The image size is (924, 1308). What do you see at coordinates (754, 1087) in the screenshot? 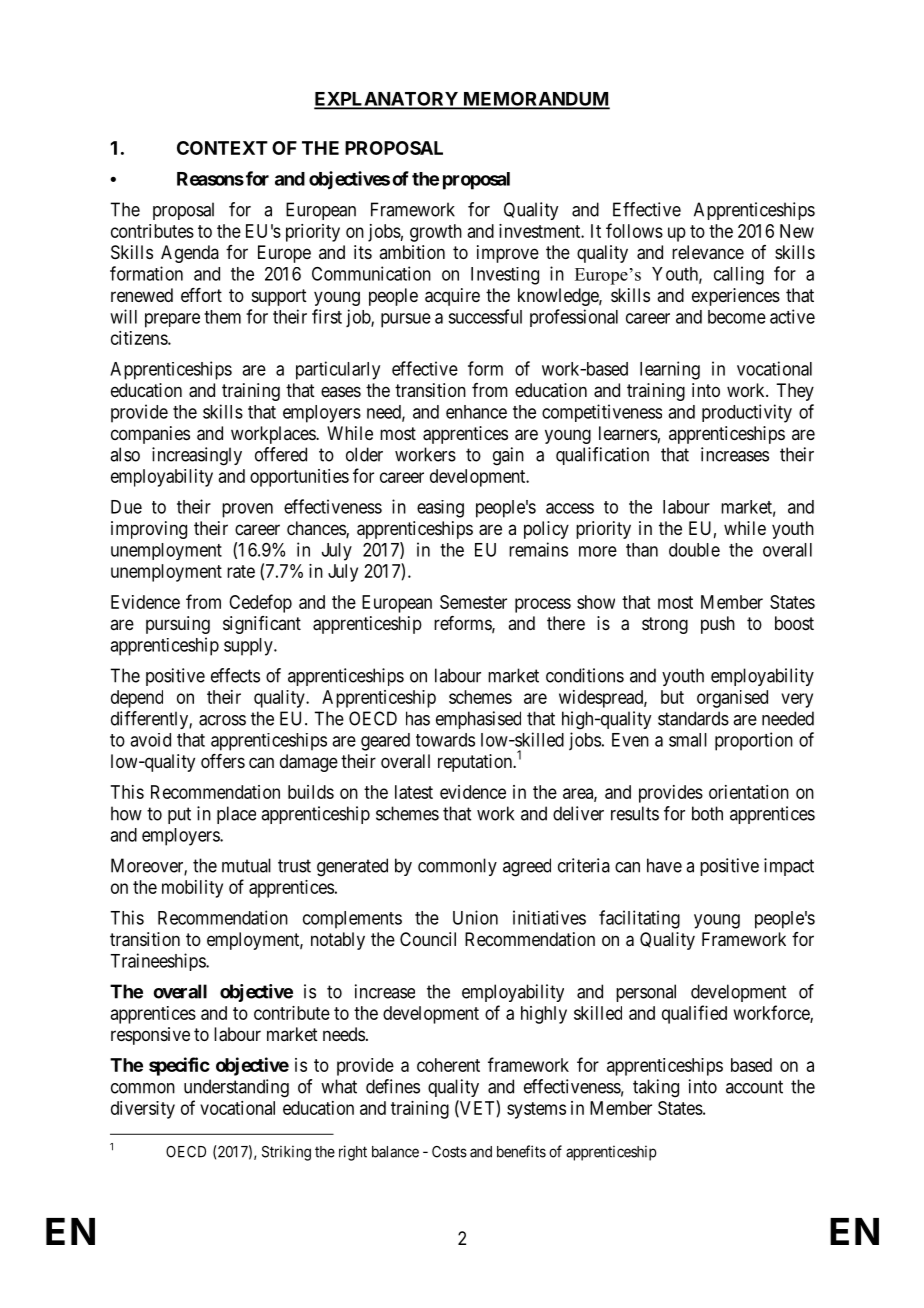
I see `account` at bounding box center [754, 1087].
